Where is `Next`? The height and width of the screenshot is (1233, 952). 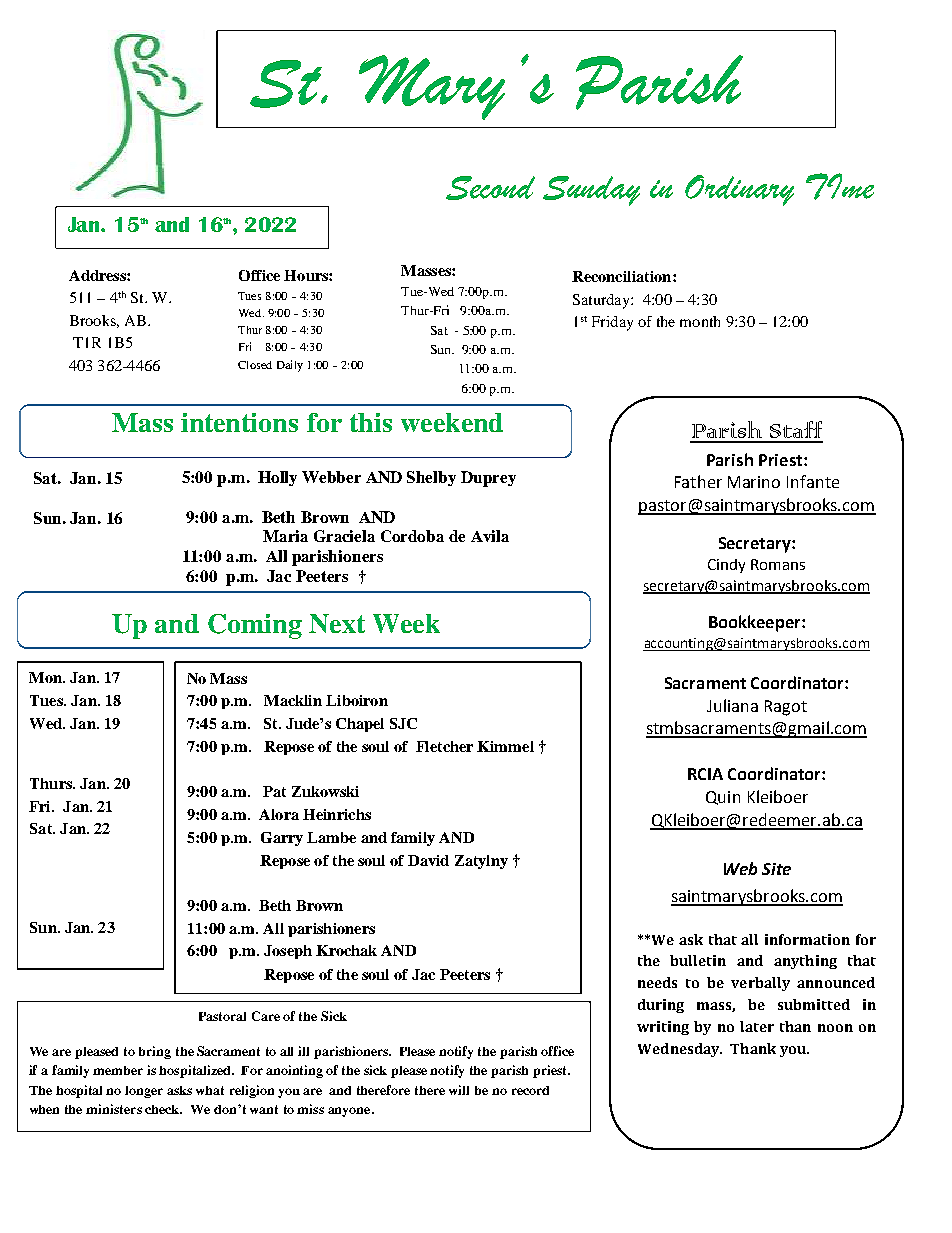 Next is located at coordinates (337, 623).
